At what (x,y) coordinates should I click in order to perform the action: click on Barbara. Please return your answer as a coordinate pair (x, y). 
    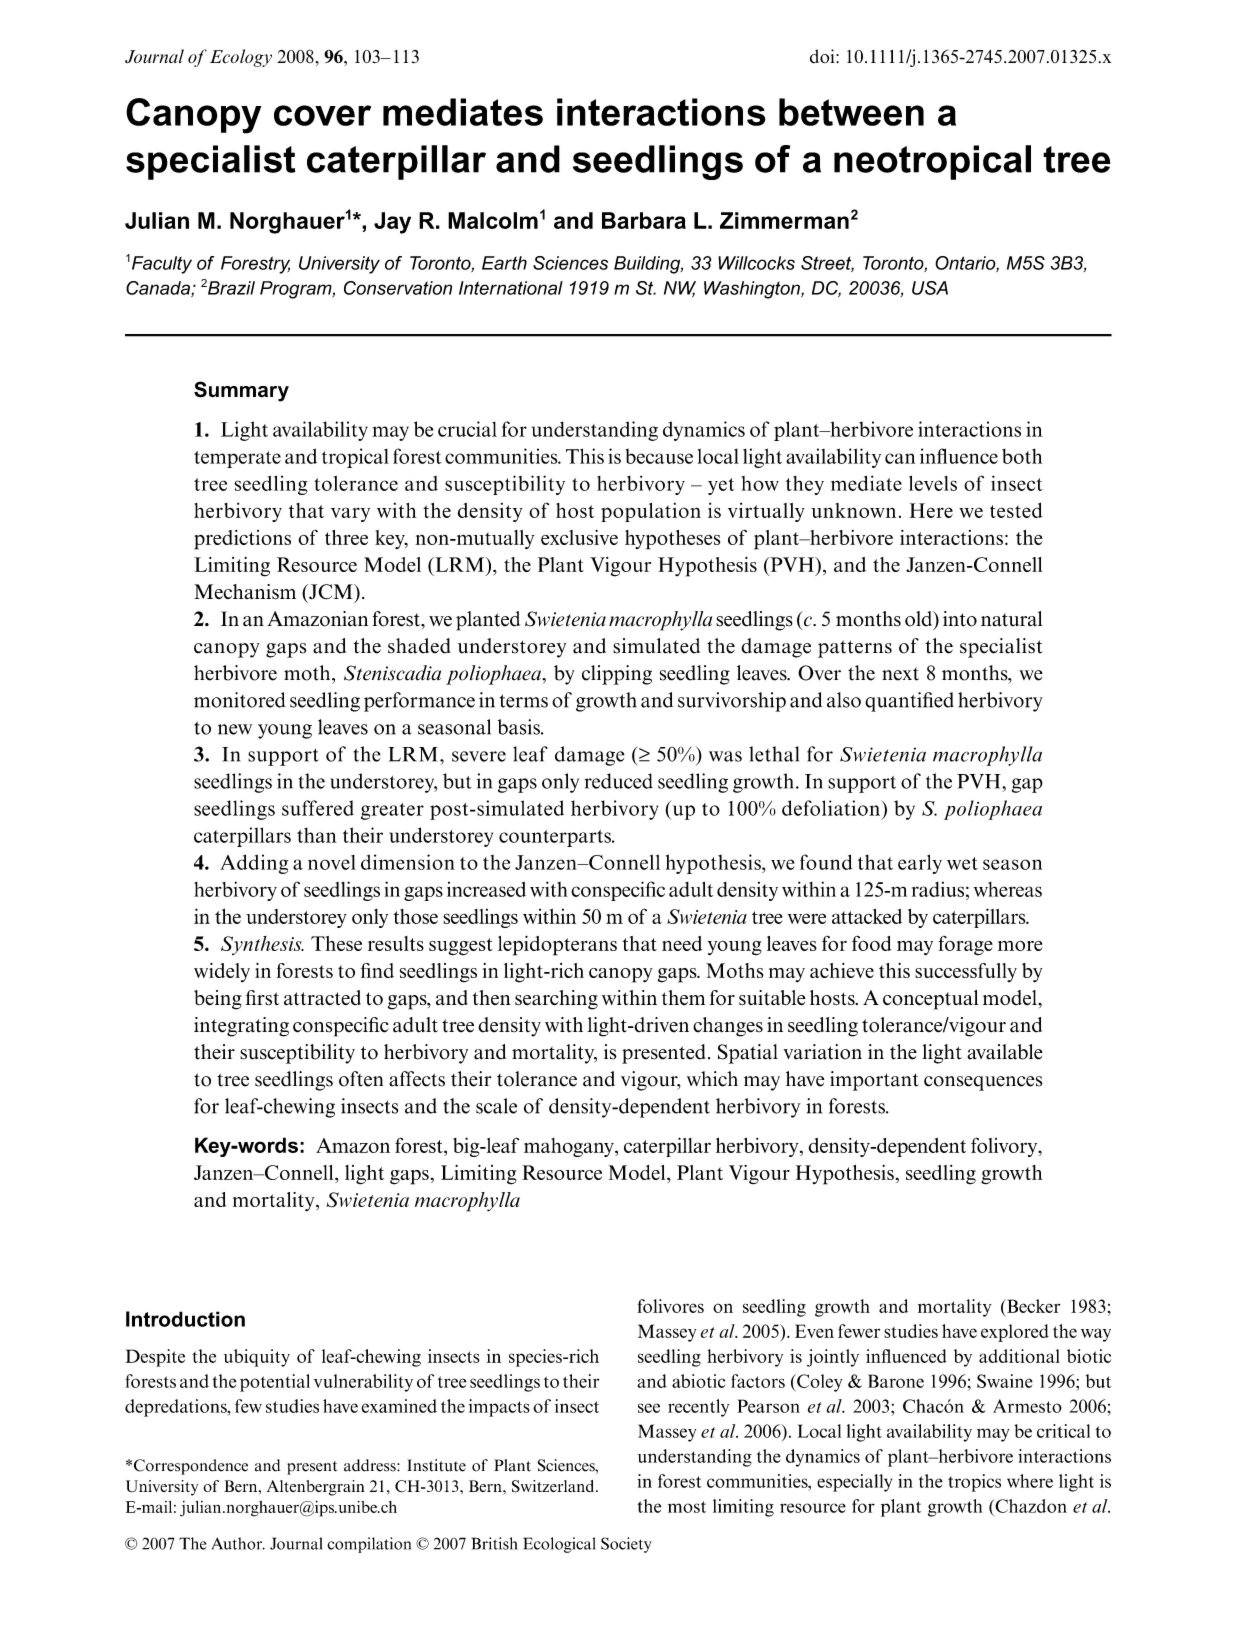
    Looking at the image, I should click on (644, 220).
